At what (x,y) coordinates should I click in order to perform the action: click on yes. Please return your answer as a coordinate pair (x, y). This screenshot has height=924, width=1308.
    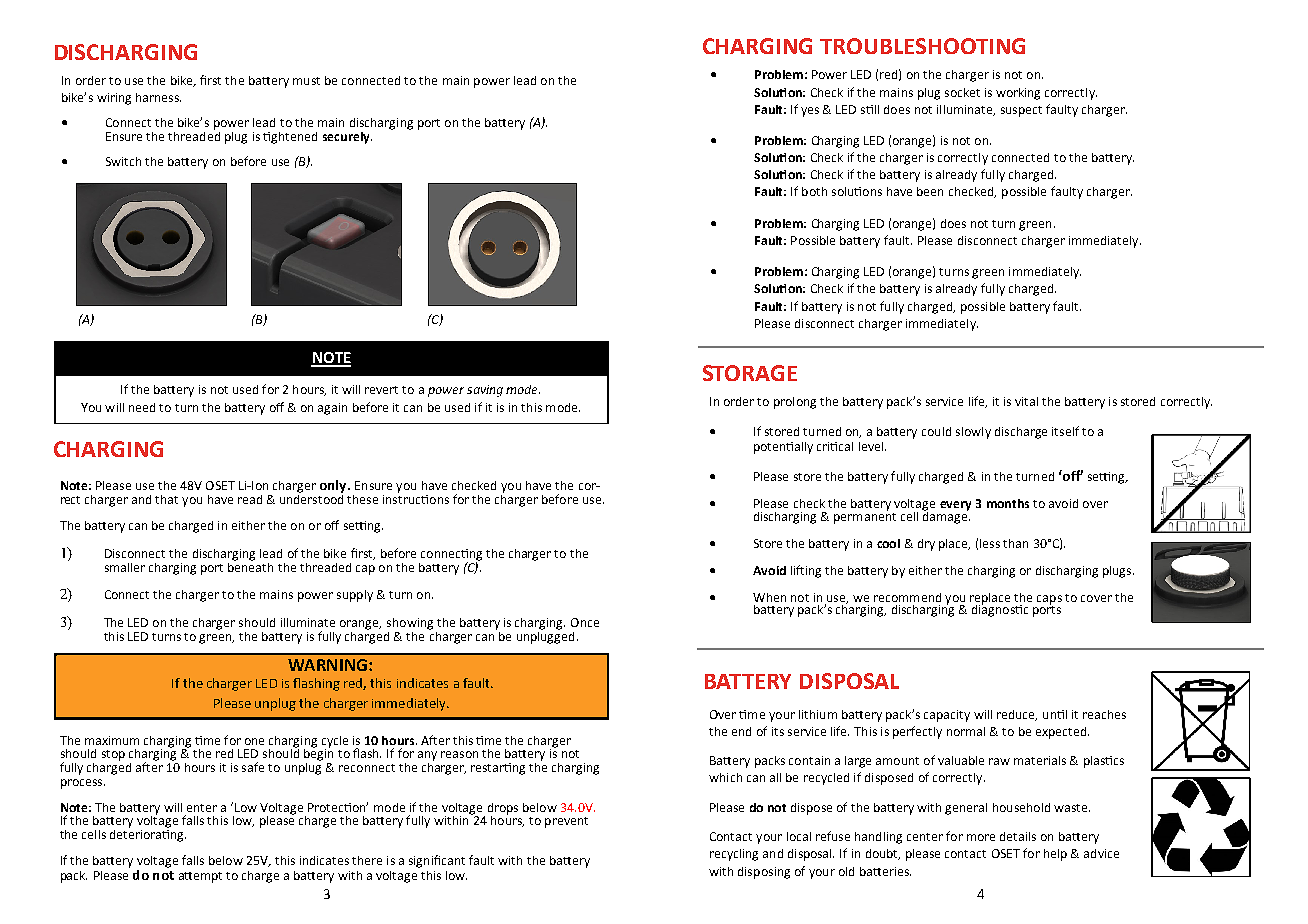
    Looking at the image, I should click on (810, 112).
